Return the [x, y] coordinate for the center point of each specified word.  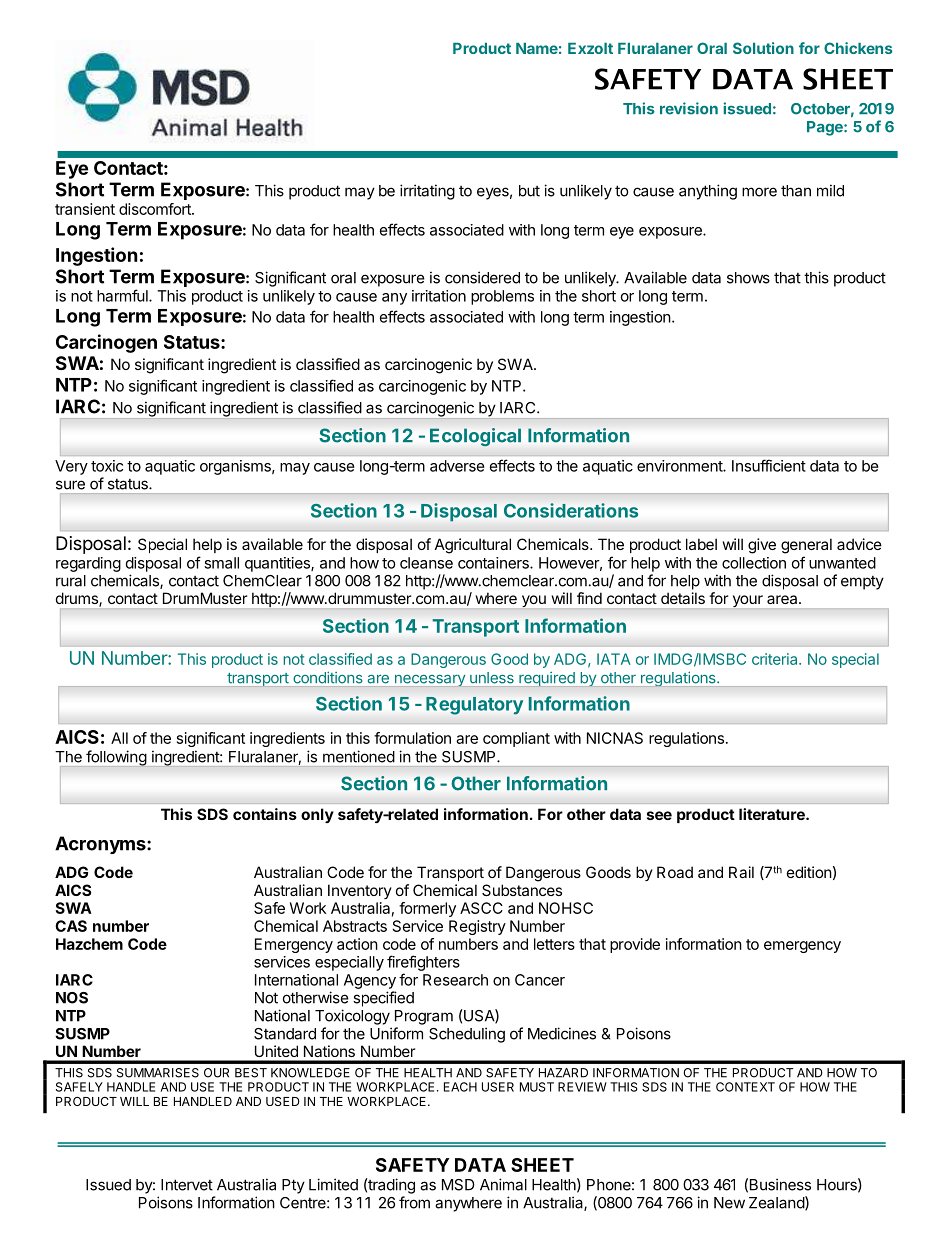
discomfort [156, 209]
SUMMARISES [158, 1073]
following [116, 758]
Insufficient [769, 465]
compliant [516, 739]
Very [71, 467]
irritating [427, 192]
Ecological [475, 437]
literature [773, 814]
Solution [763, 48]
